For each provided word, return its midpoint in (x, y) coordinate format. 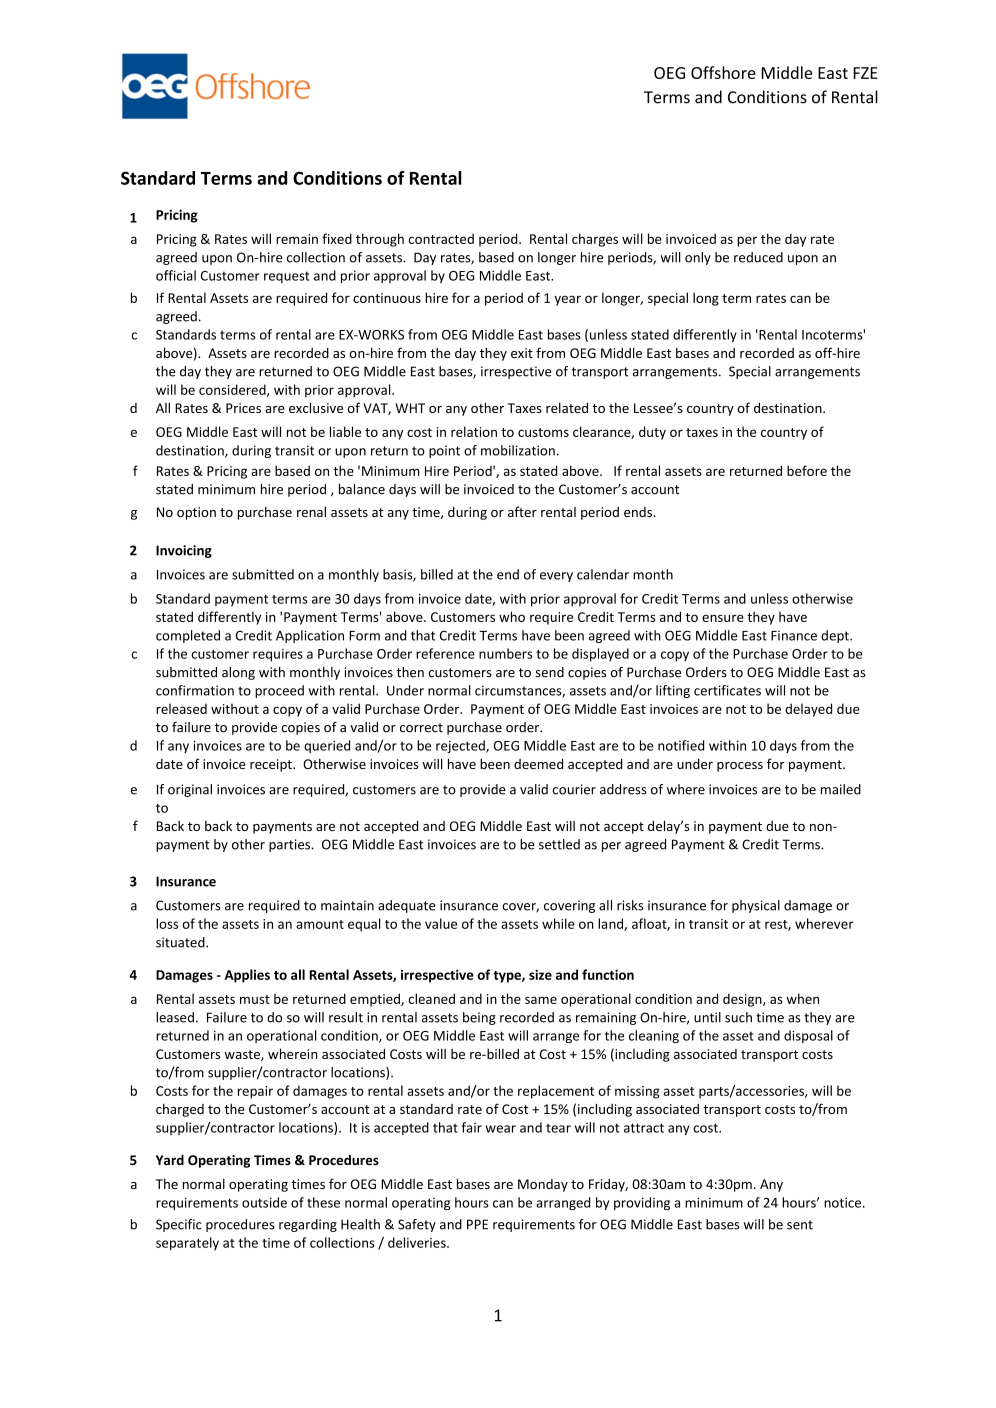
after (522, 511)
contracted (441, 238)
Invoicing (184, 551)
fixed (337, 238)
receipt (272, 765)
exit (522, 353)
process (740, 767)
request (286, 277)
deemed (538, 764)
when (802, 998)
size (540, 974)
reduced (758, 257)
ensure (723, 618)
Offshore (723, 72)
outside (264, 1202)
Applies (247, 976)
